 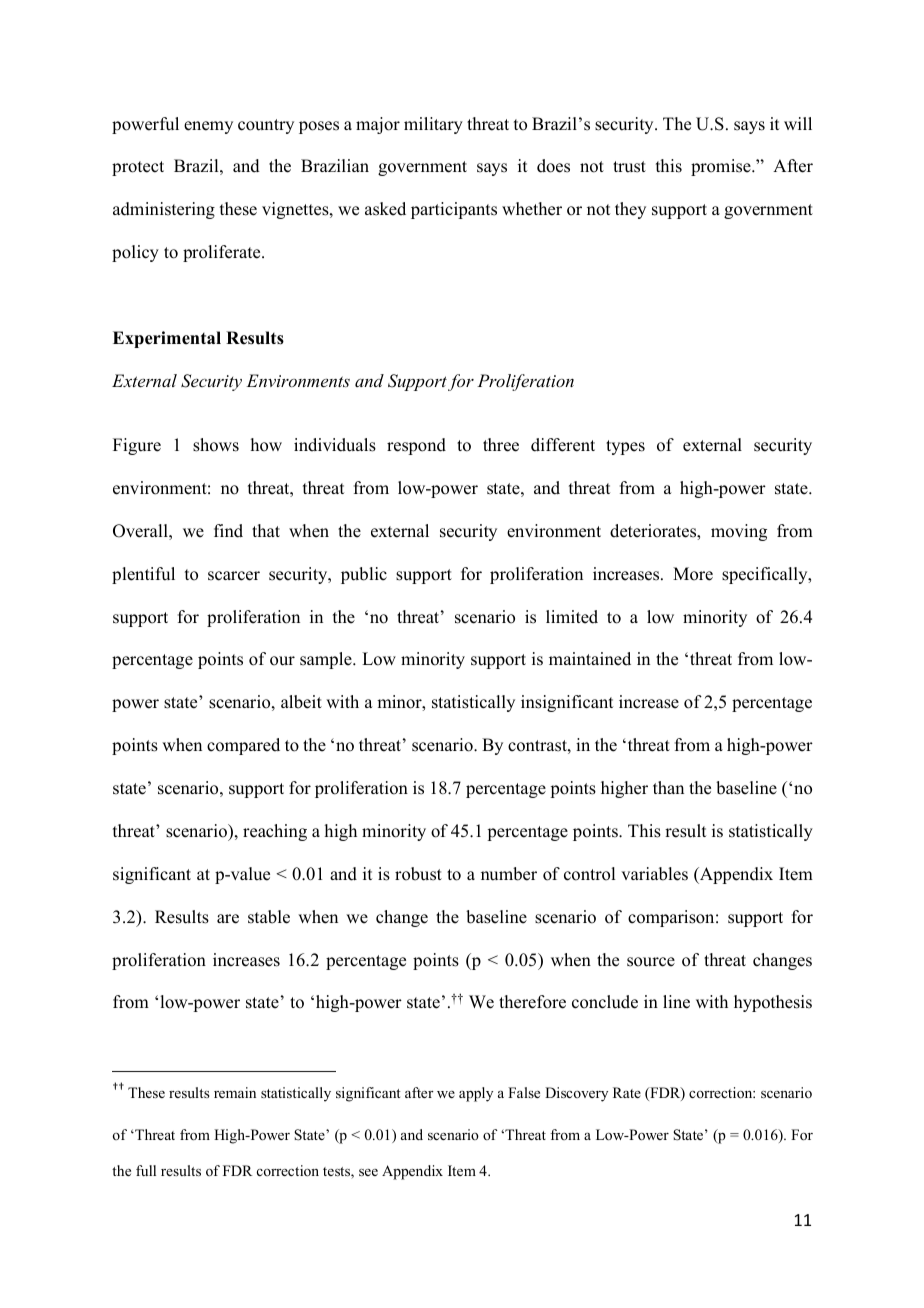 I want to click on Discovery, so click(x=576, y=1094).
